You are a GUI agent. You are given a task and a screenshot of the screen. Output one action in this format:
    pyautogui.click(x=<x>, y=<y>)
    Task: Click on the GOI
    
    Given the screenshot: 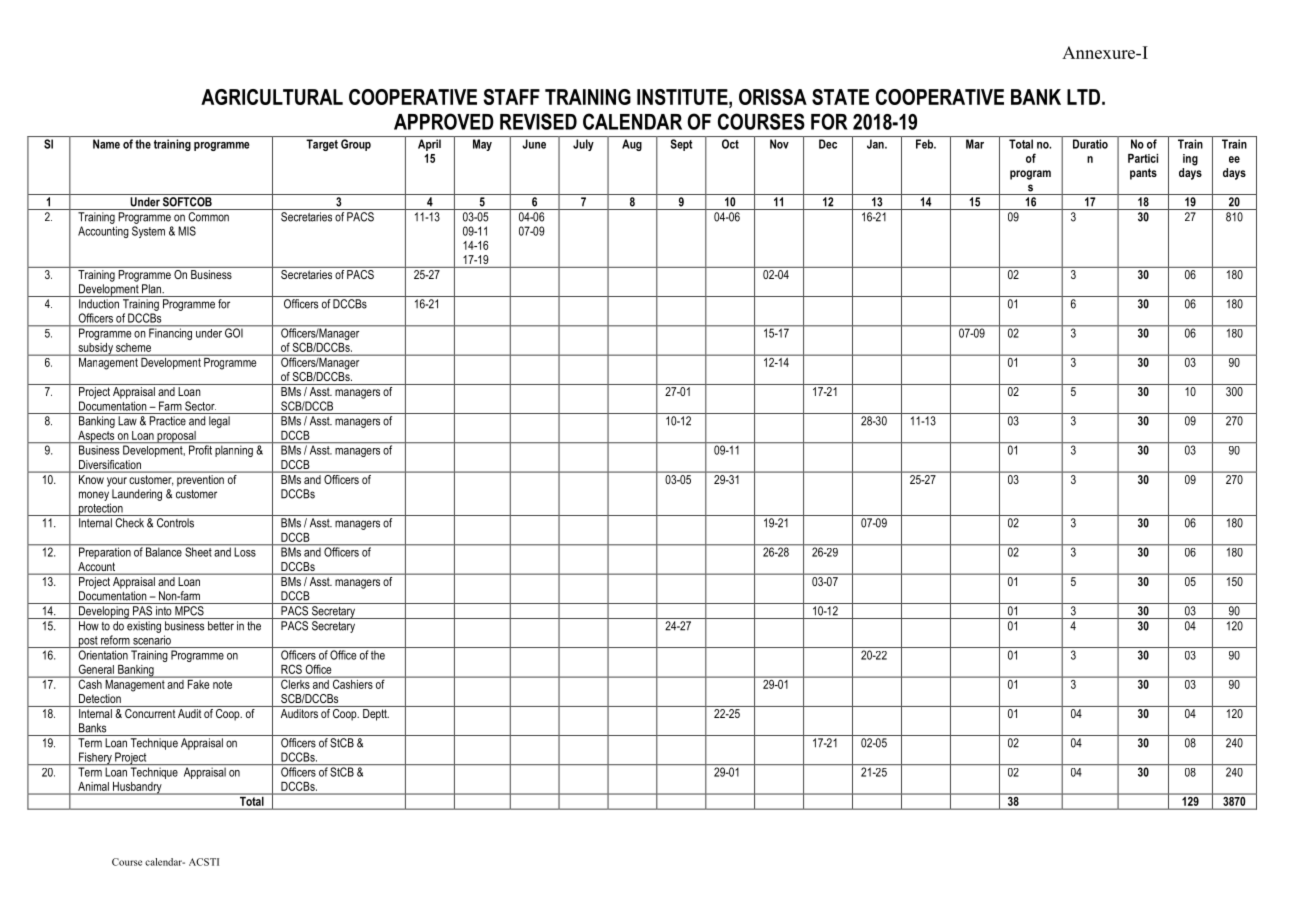 What is the action you would take?
    pyautogui.click(x=234, y=332)
